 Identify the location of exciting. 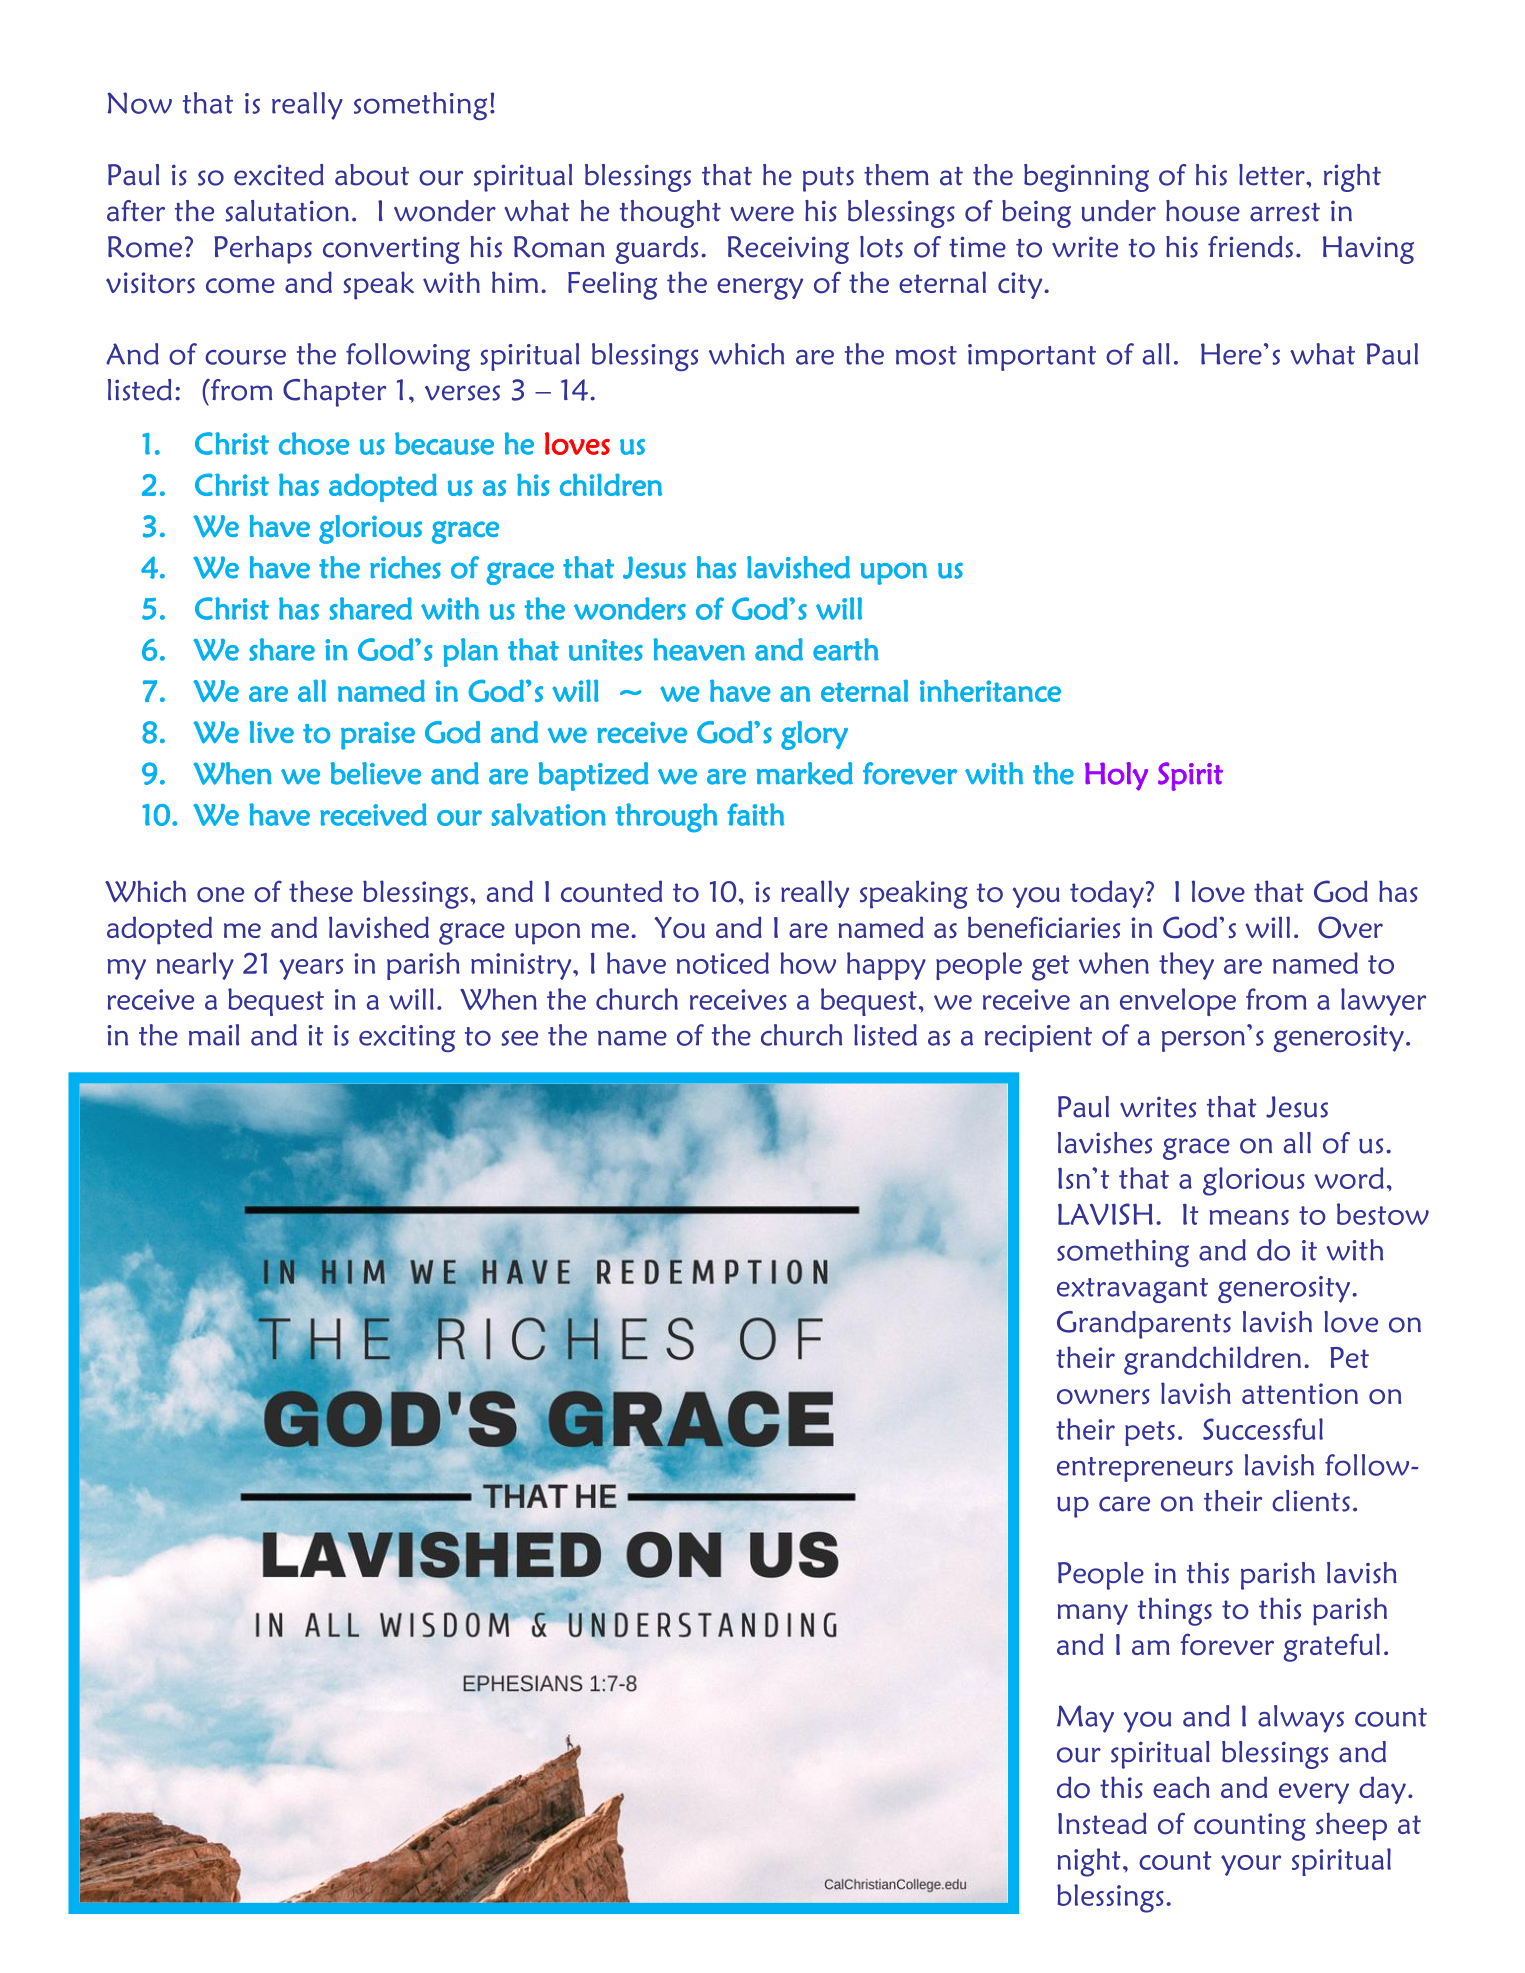
(407, 1038).
